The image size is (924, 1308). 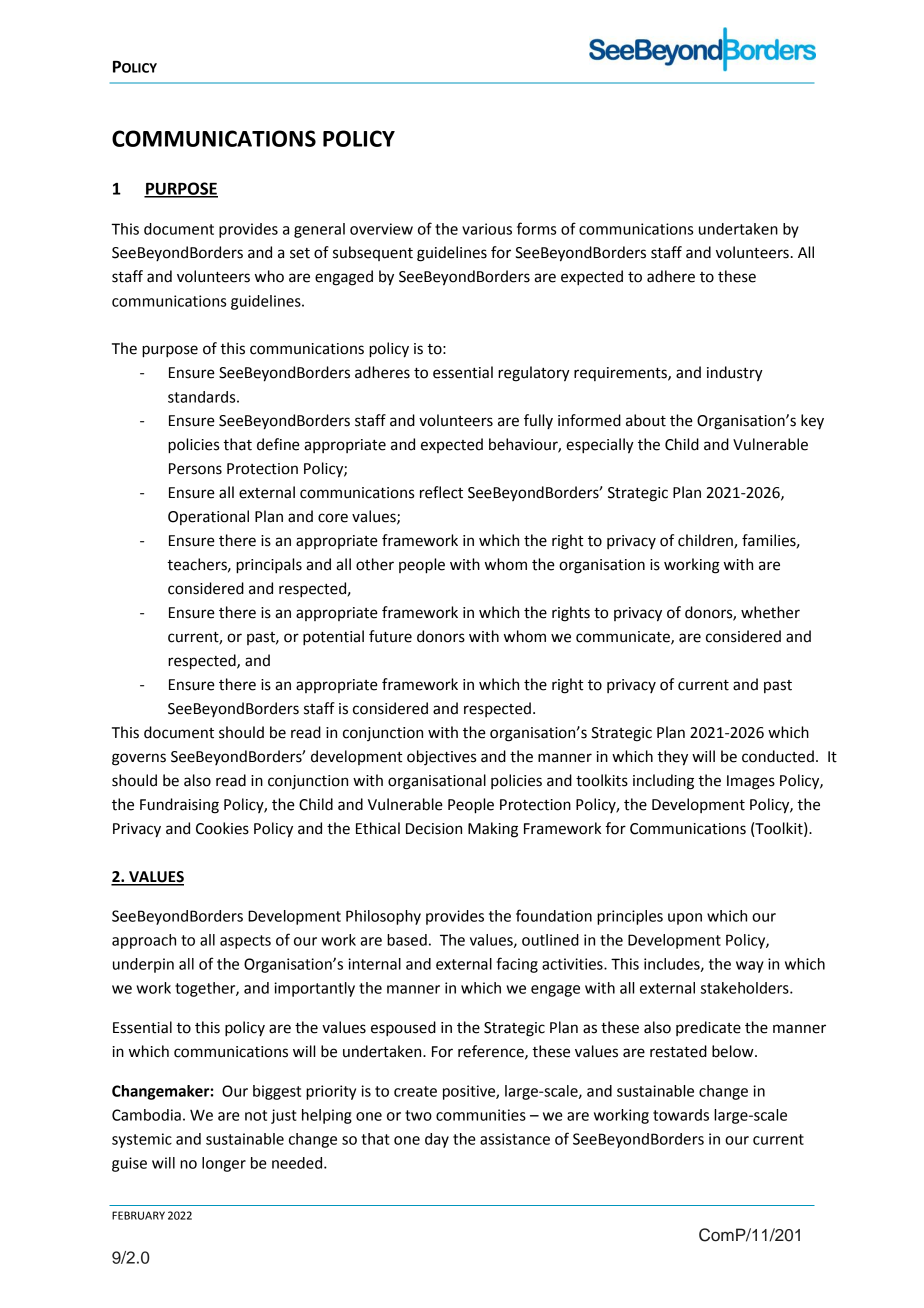 What do you see at coordinates (487, 229) in the screenshot?
I see `various` at bounding box center [487, 229].
